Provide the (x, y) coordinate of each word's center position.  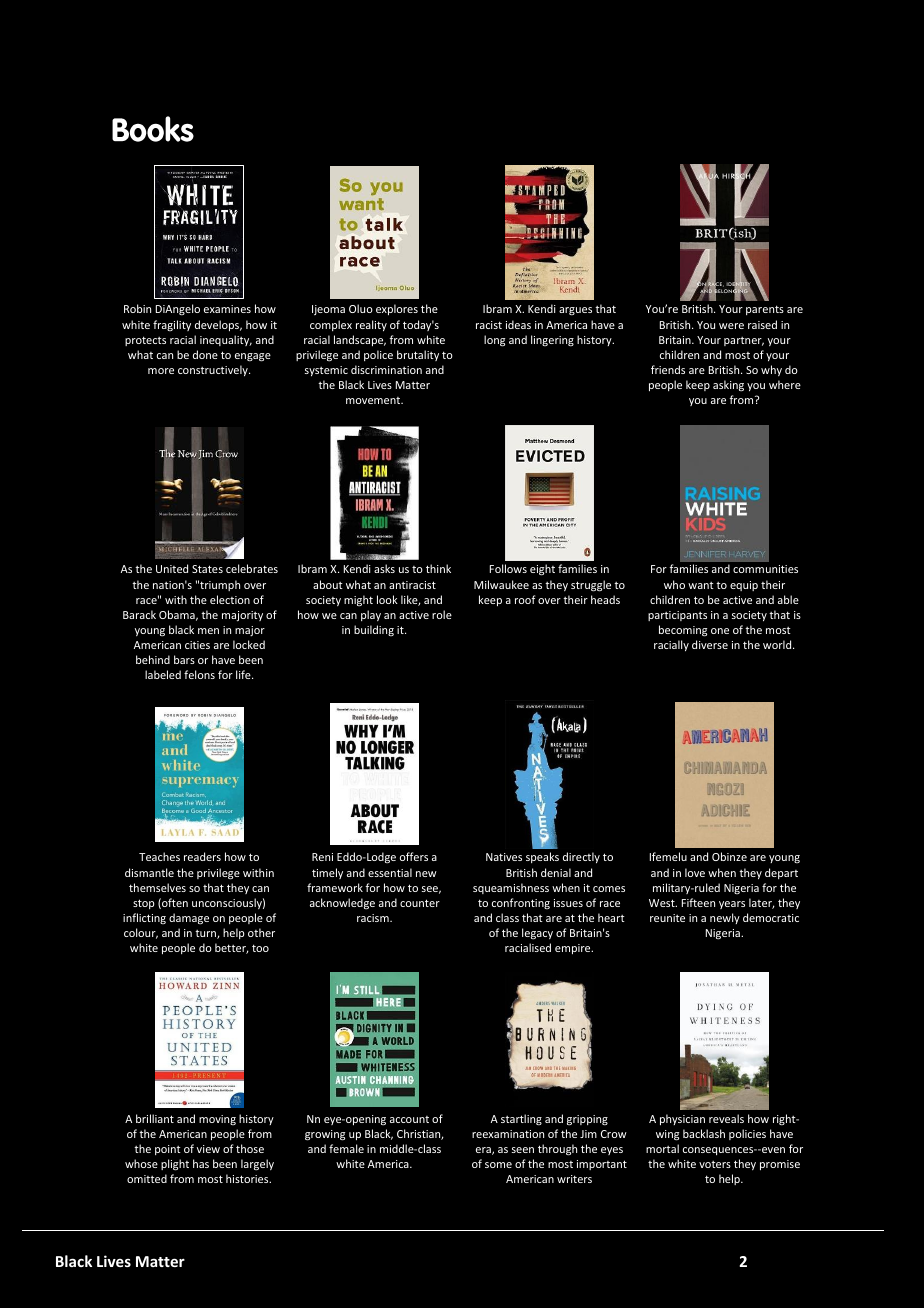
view (208, 1149)
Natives (504, 857)
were (731, 326)
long (494, 341)
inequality (226, 340)
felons (199, 674)
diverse (710, 644)
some (498, 1165)
